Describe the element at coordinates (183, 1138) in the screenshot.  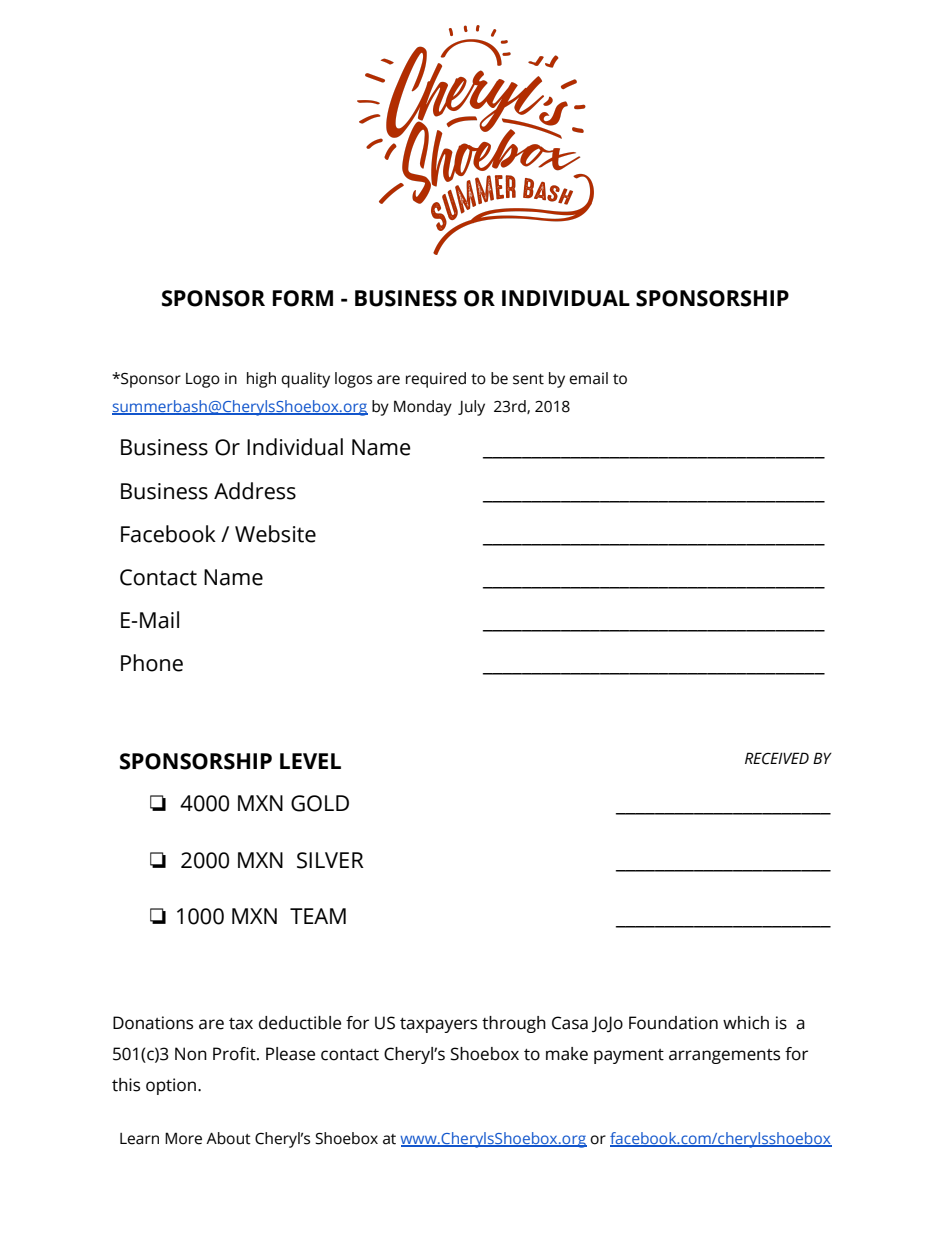
I see `More` at that location.
